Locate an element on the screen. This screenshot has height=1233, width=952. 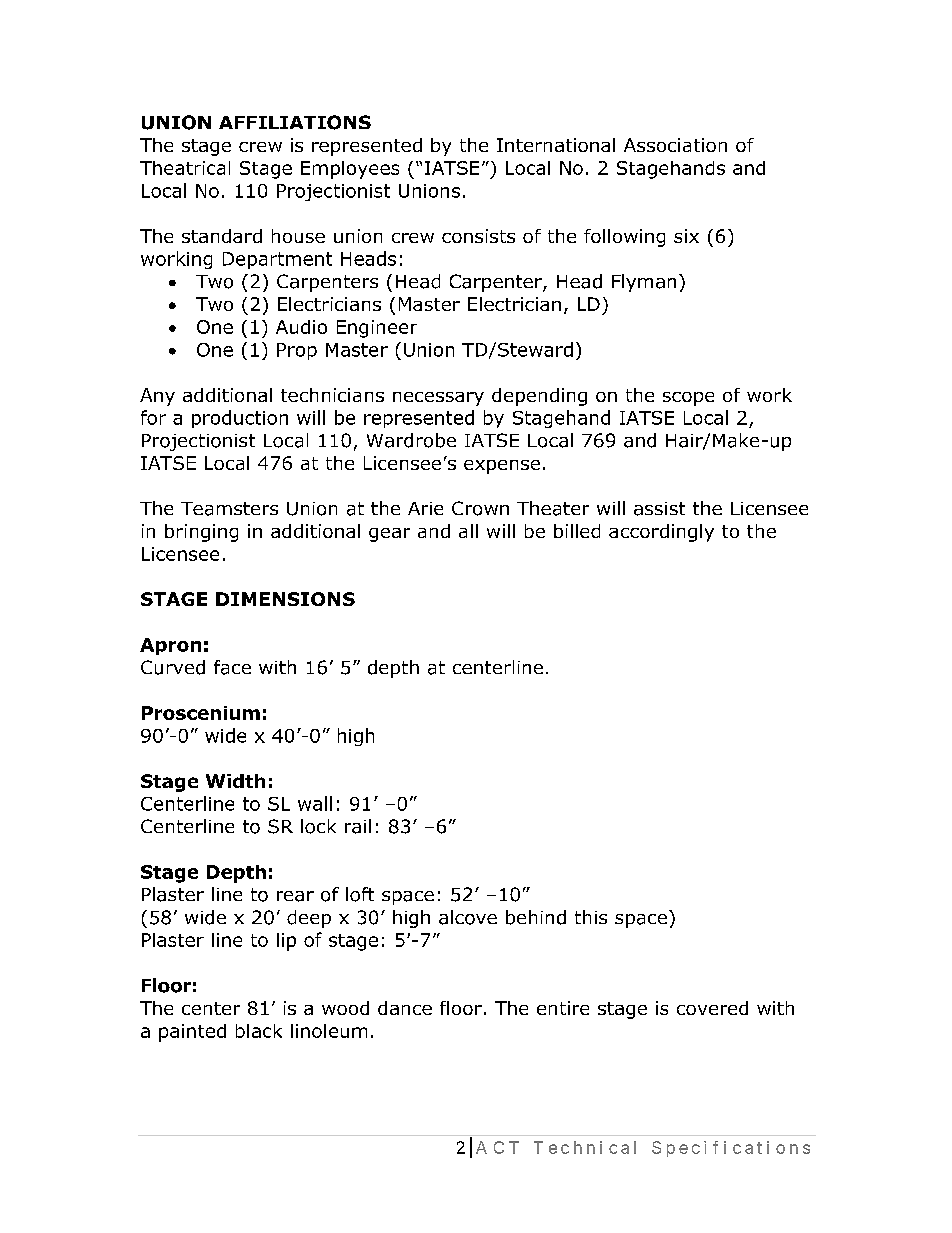
Employees is located at coordinates (350, 170).
